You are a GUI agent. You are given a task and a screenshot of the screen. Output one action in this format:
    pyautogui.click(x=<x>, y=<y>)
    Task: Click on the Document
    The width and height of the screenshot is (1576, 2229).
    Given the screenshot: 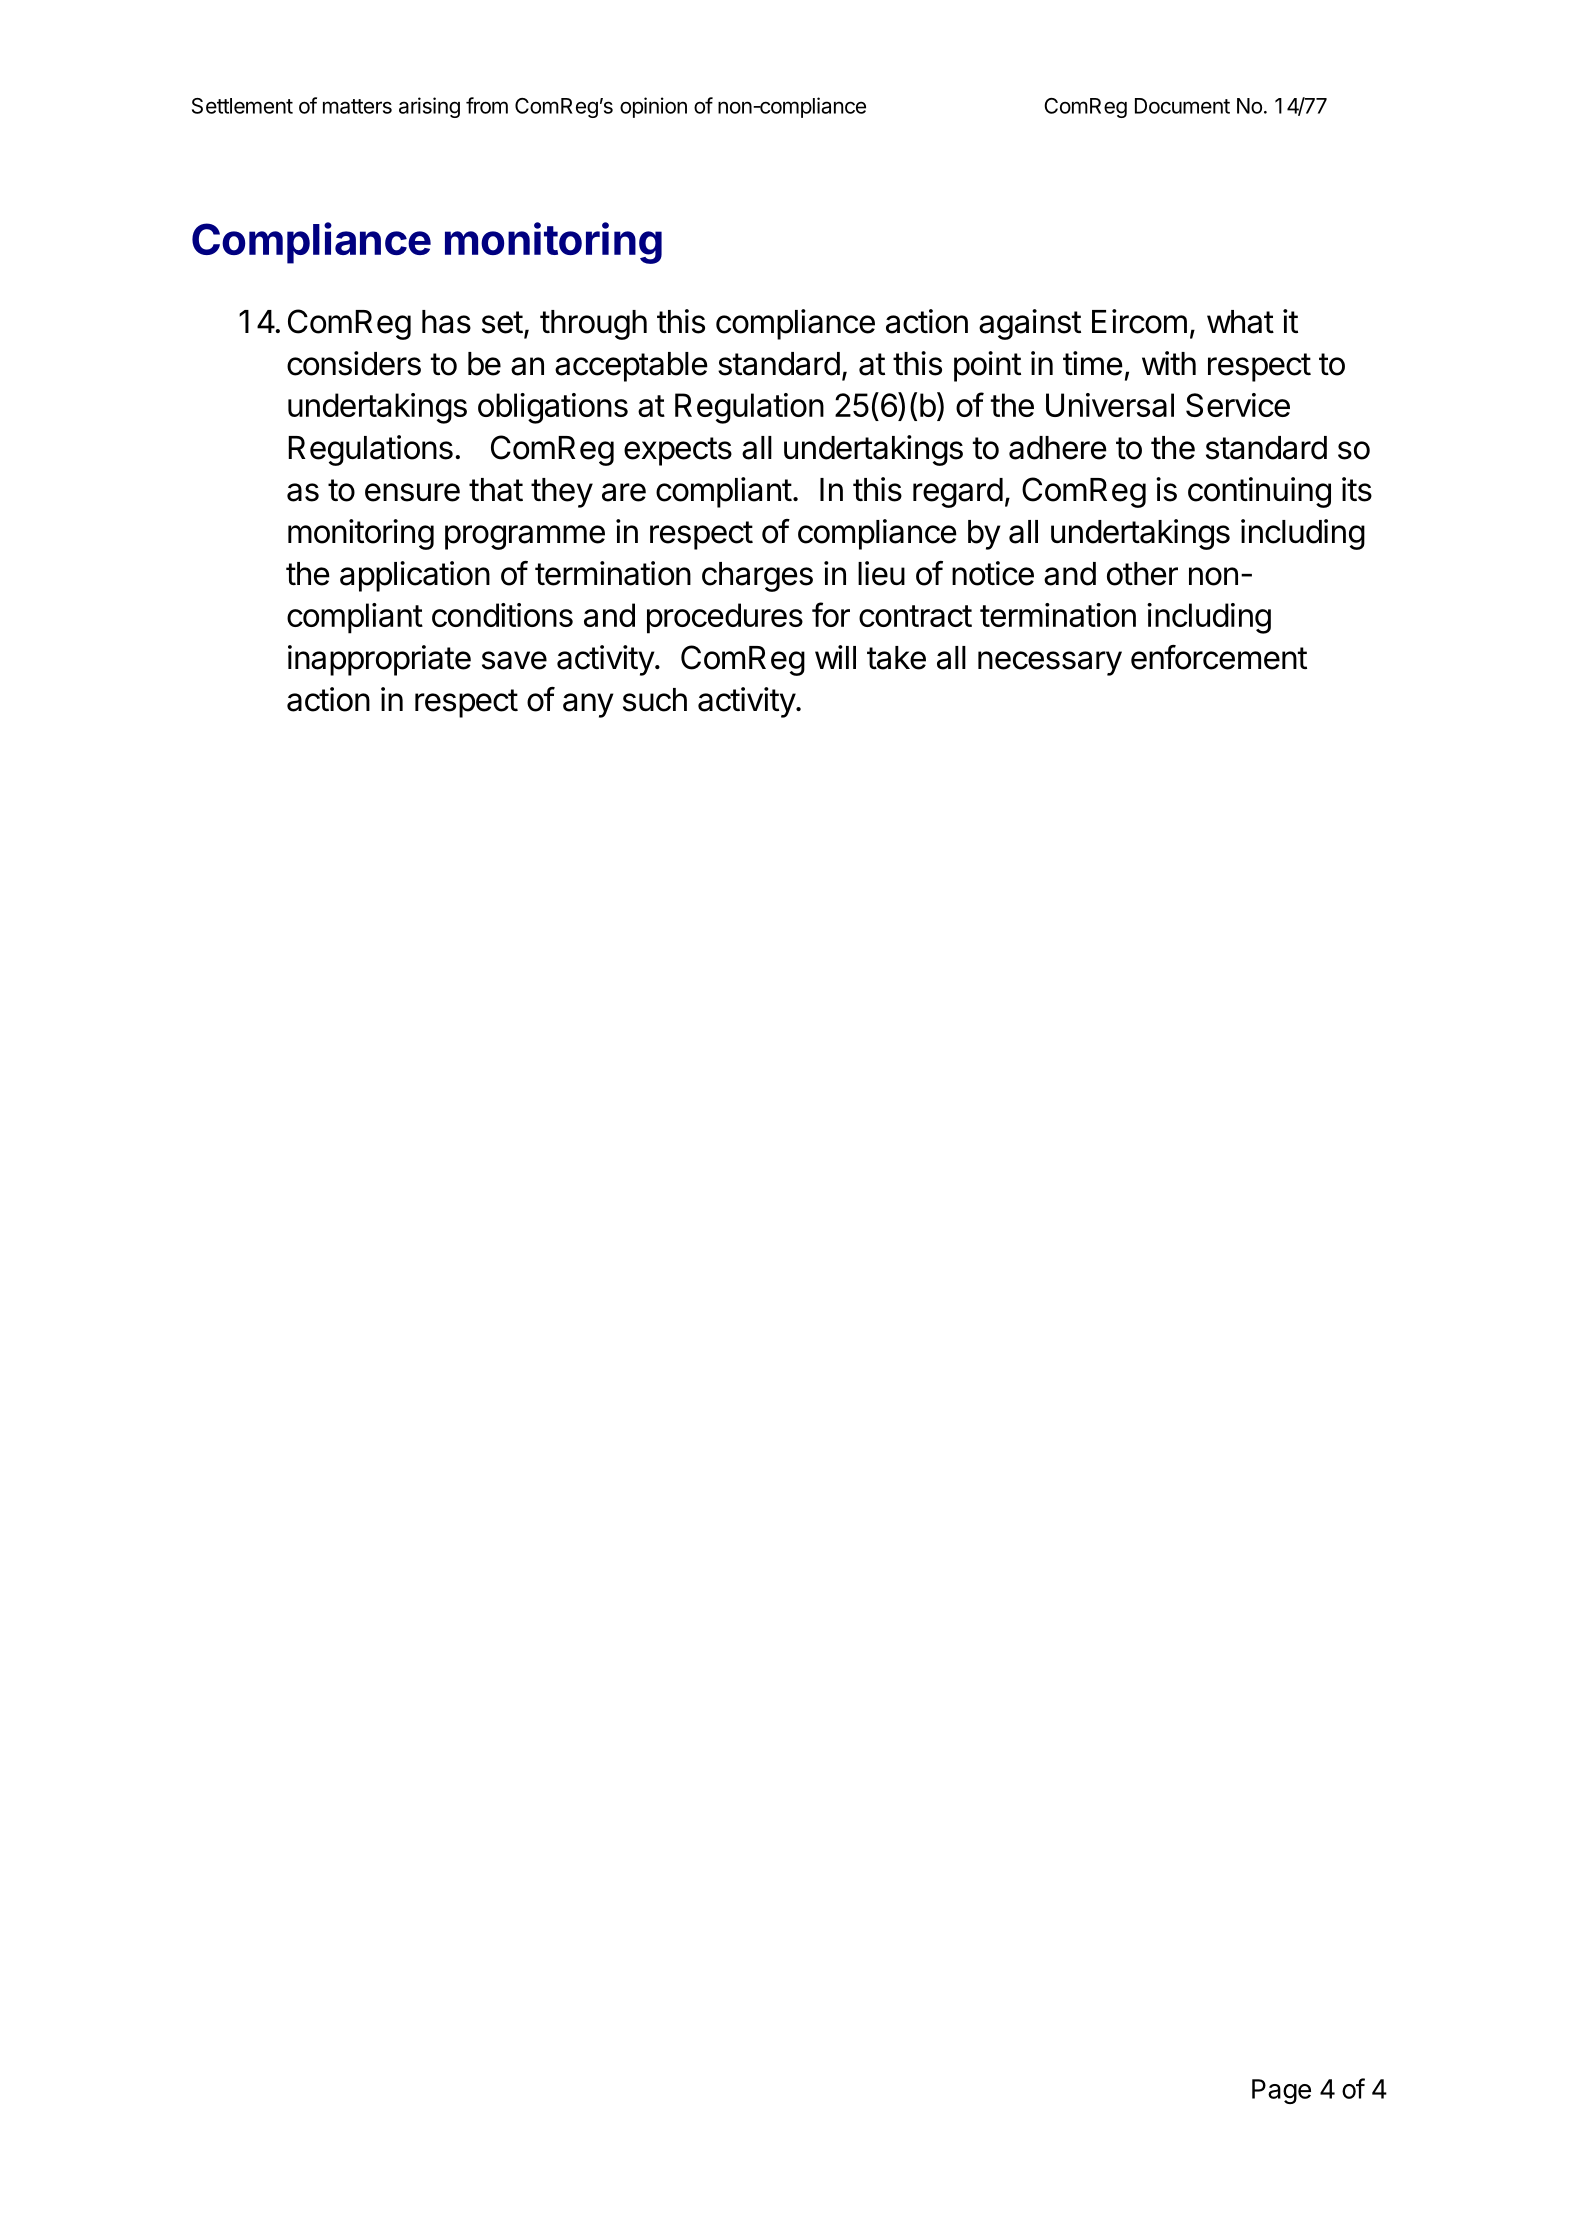 What is the action you would take?
    pyautogui.click(x=1182, y=106)
